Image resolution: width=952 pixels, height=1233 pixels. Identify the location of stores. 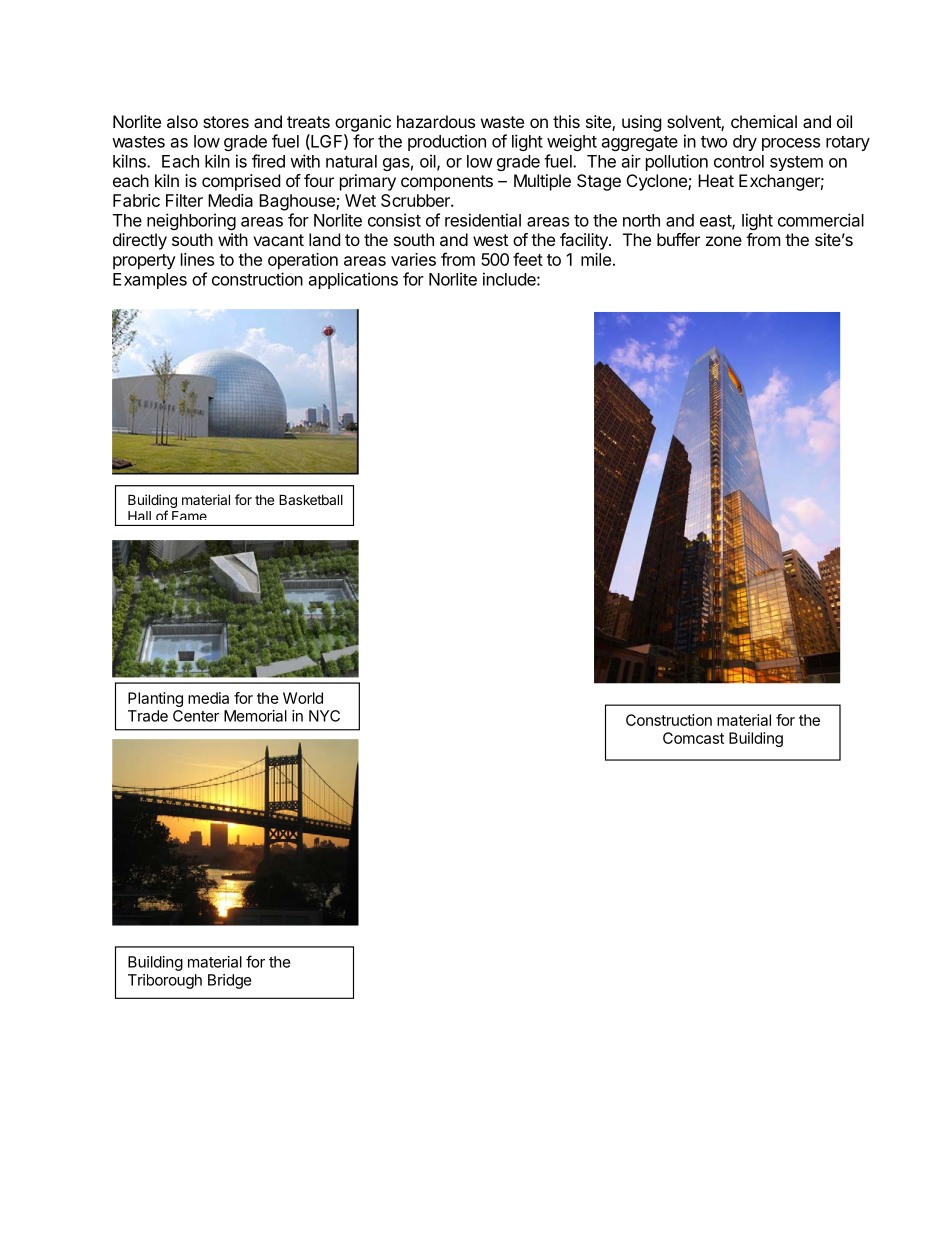
(226, 122).
